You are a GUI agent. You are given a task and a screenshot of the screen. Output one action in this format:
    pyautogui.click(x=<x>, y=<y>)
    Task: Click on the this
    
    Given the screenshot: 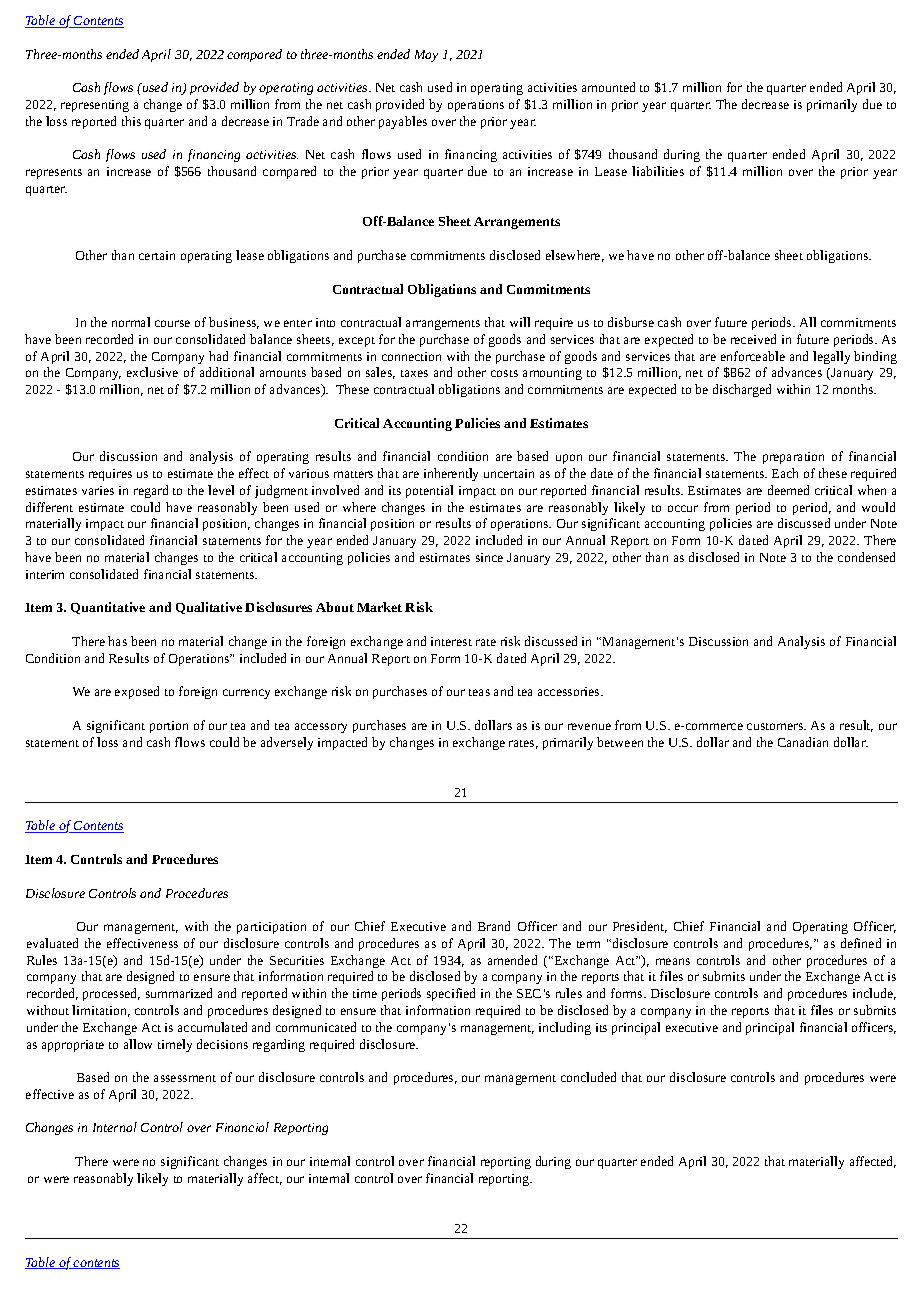 What is the action you would take?
    pyautogui.click(x=131, y=121)
